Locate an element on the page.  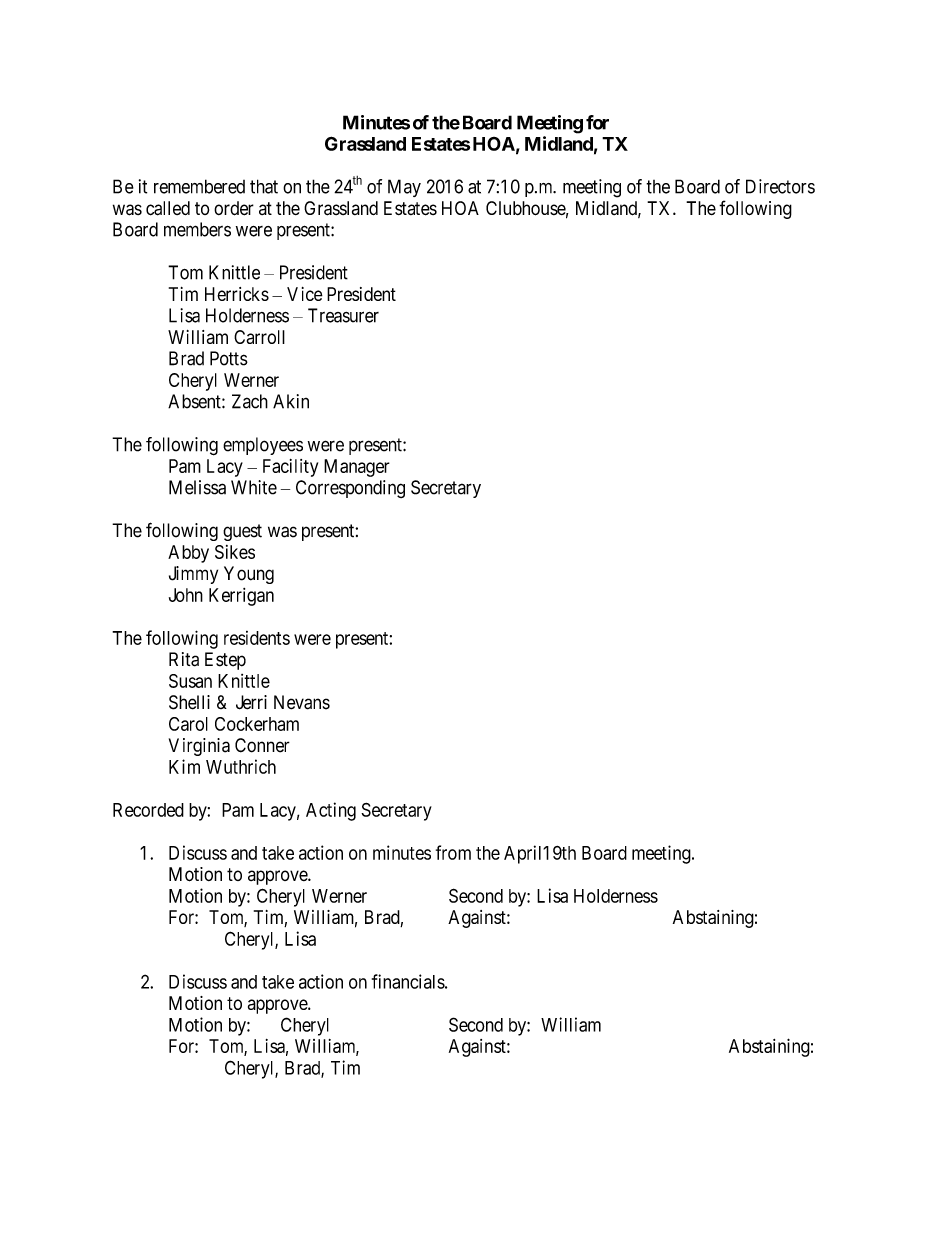
May is located at coordinates (404, 188).
